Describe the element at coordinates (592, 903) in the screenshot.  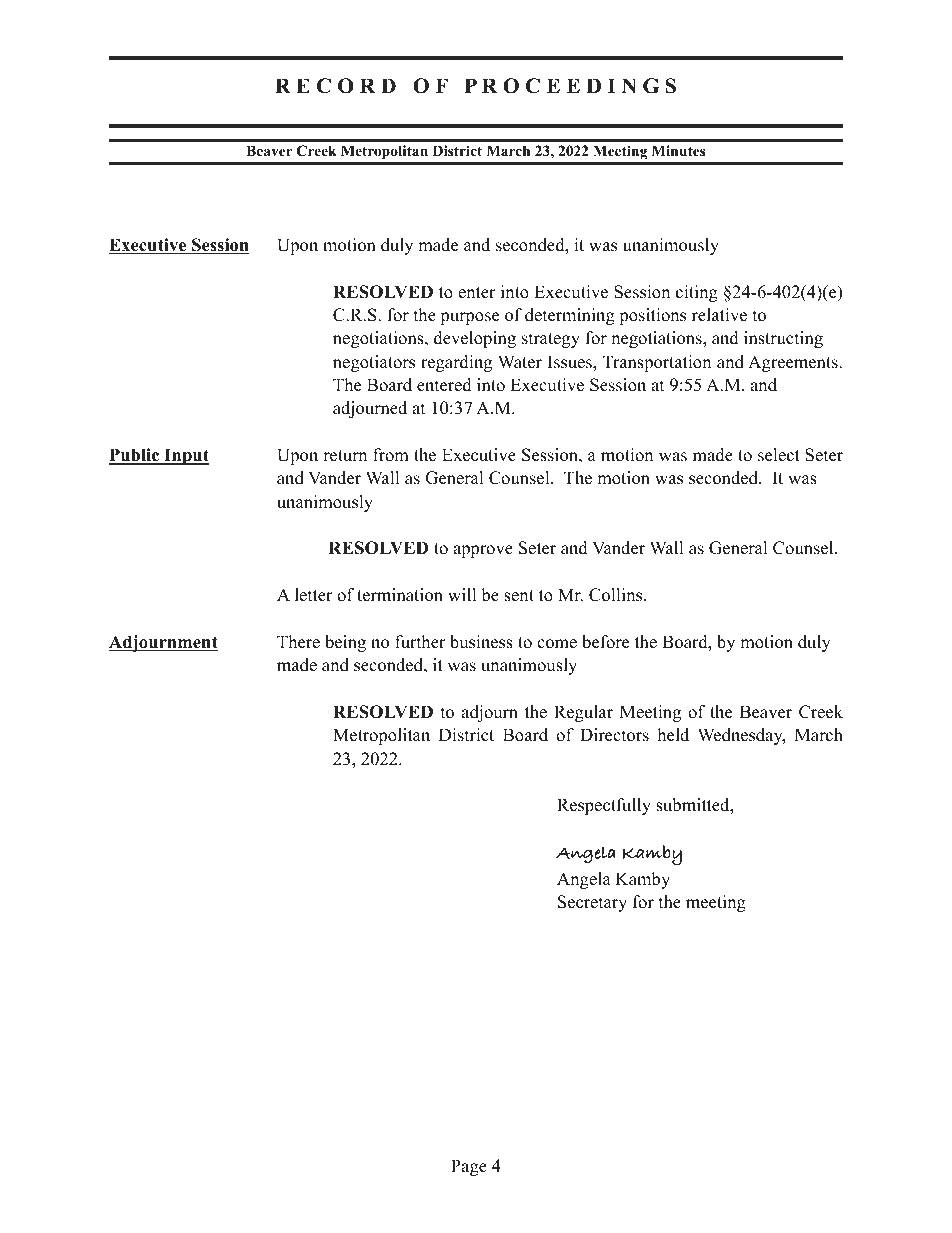
I see `Secretary` at that location.
